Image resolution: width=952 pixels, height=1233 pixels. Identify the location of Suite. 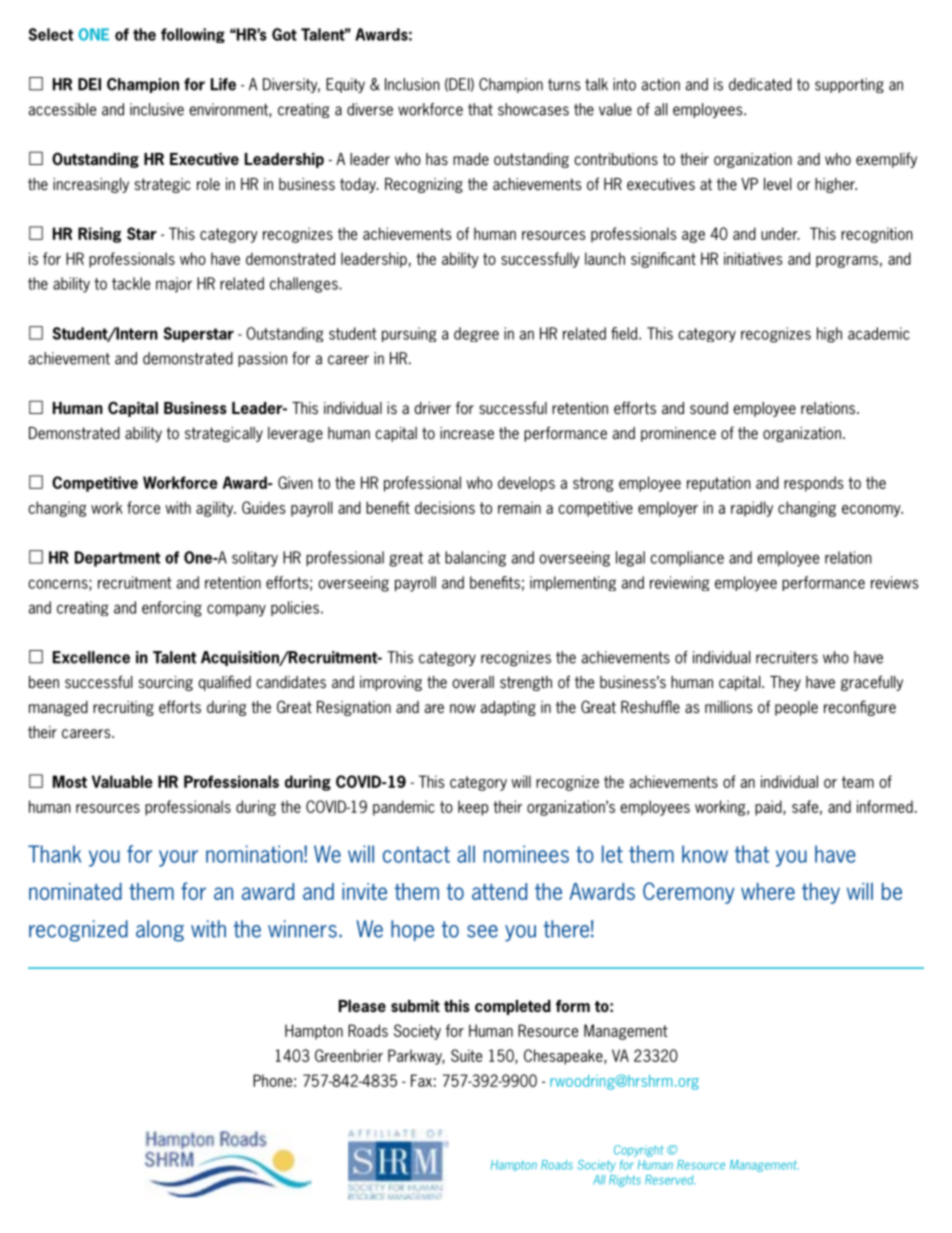
(466, 1055).
